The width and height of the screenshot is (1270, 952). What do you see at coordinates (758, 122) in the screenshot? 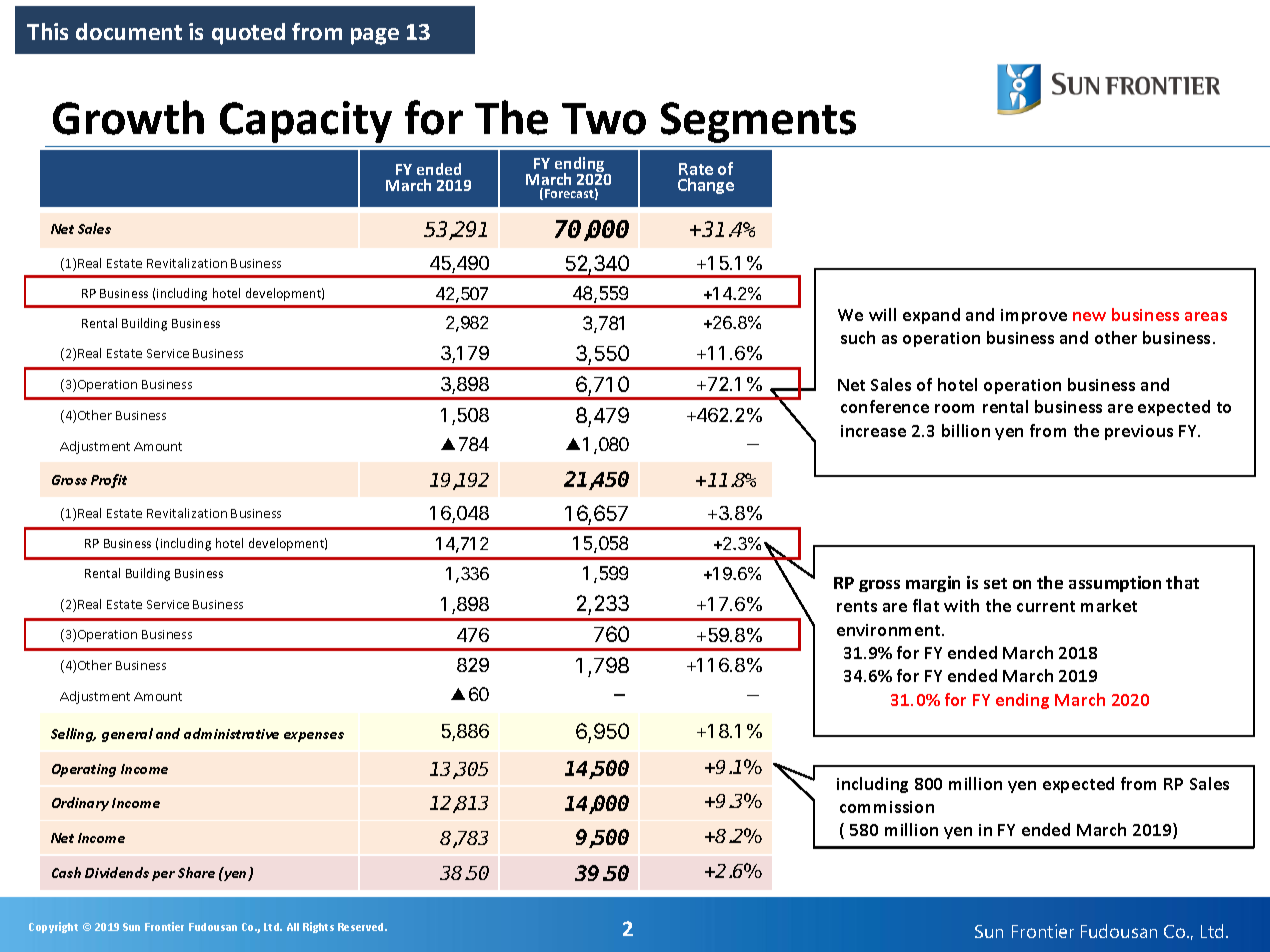
I see `Segments` at bounding box center [758, 122].
